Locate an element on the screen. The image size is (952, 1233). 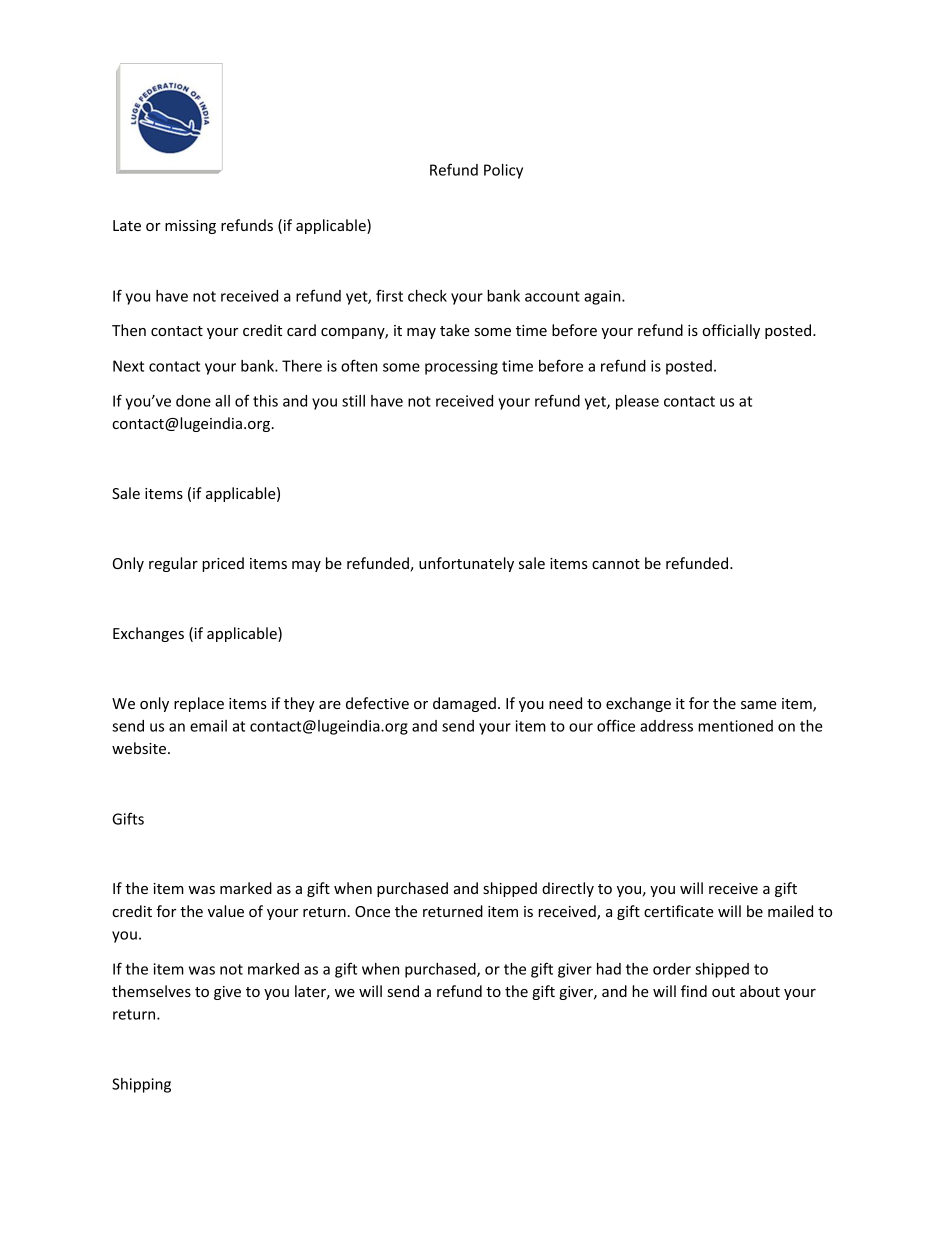
missing is located at coordinates (190, 227).
